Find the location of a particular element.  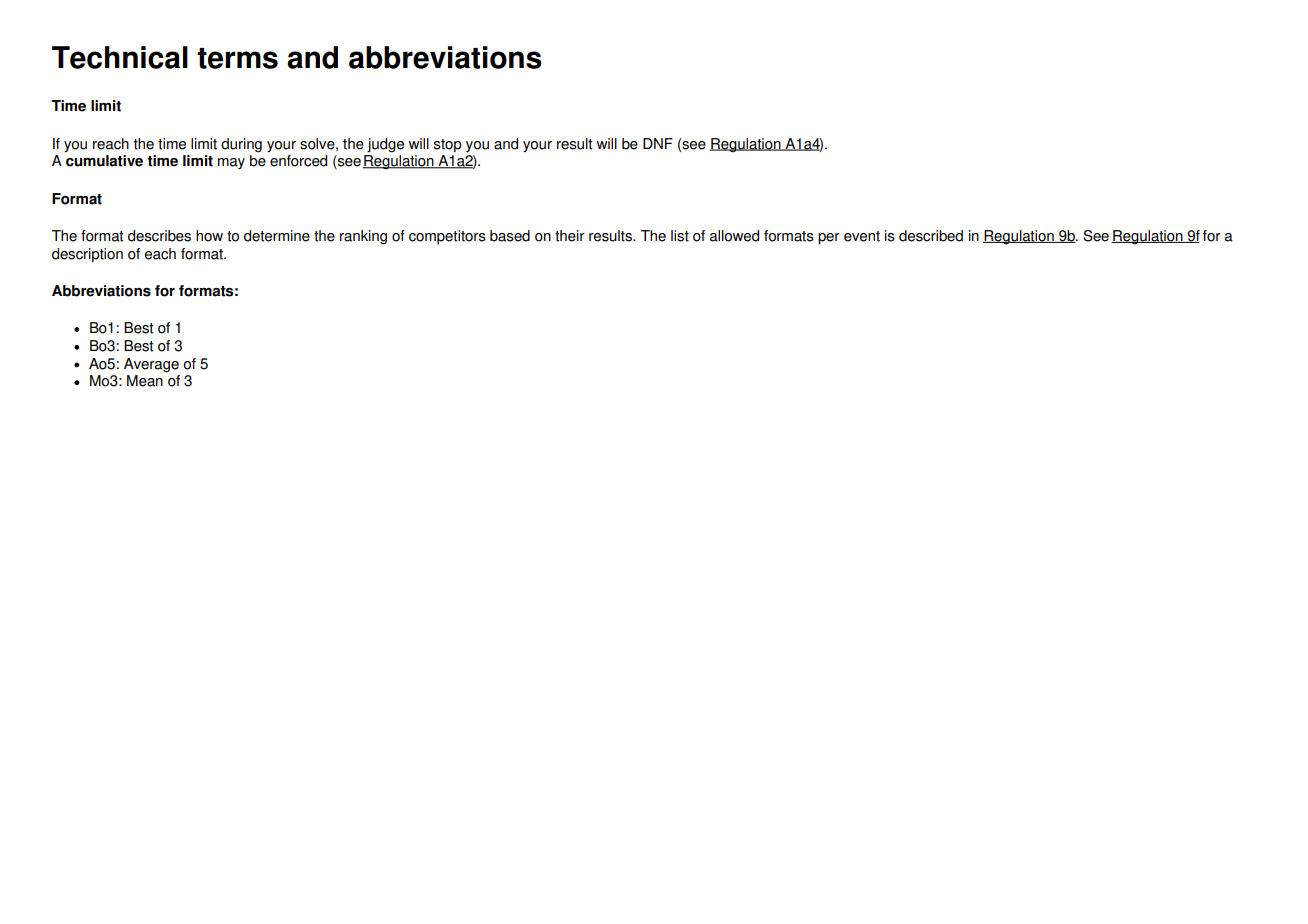

DNF is located at coordinates (658, 143).
